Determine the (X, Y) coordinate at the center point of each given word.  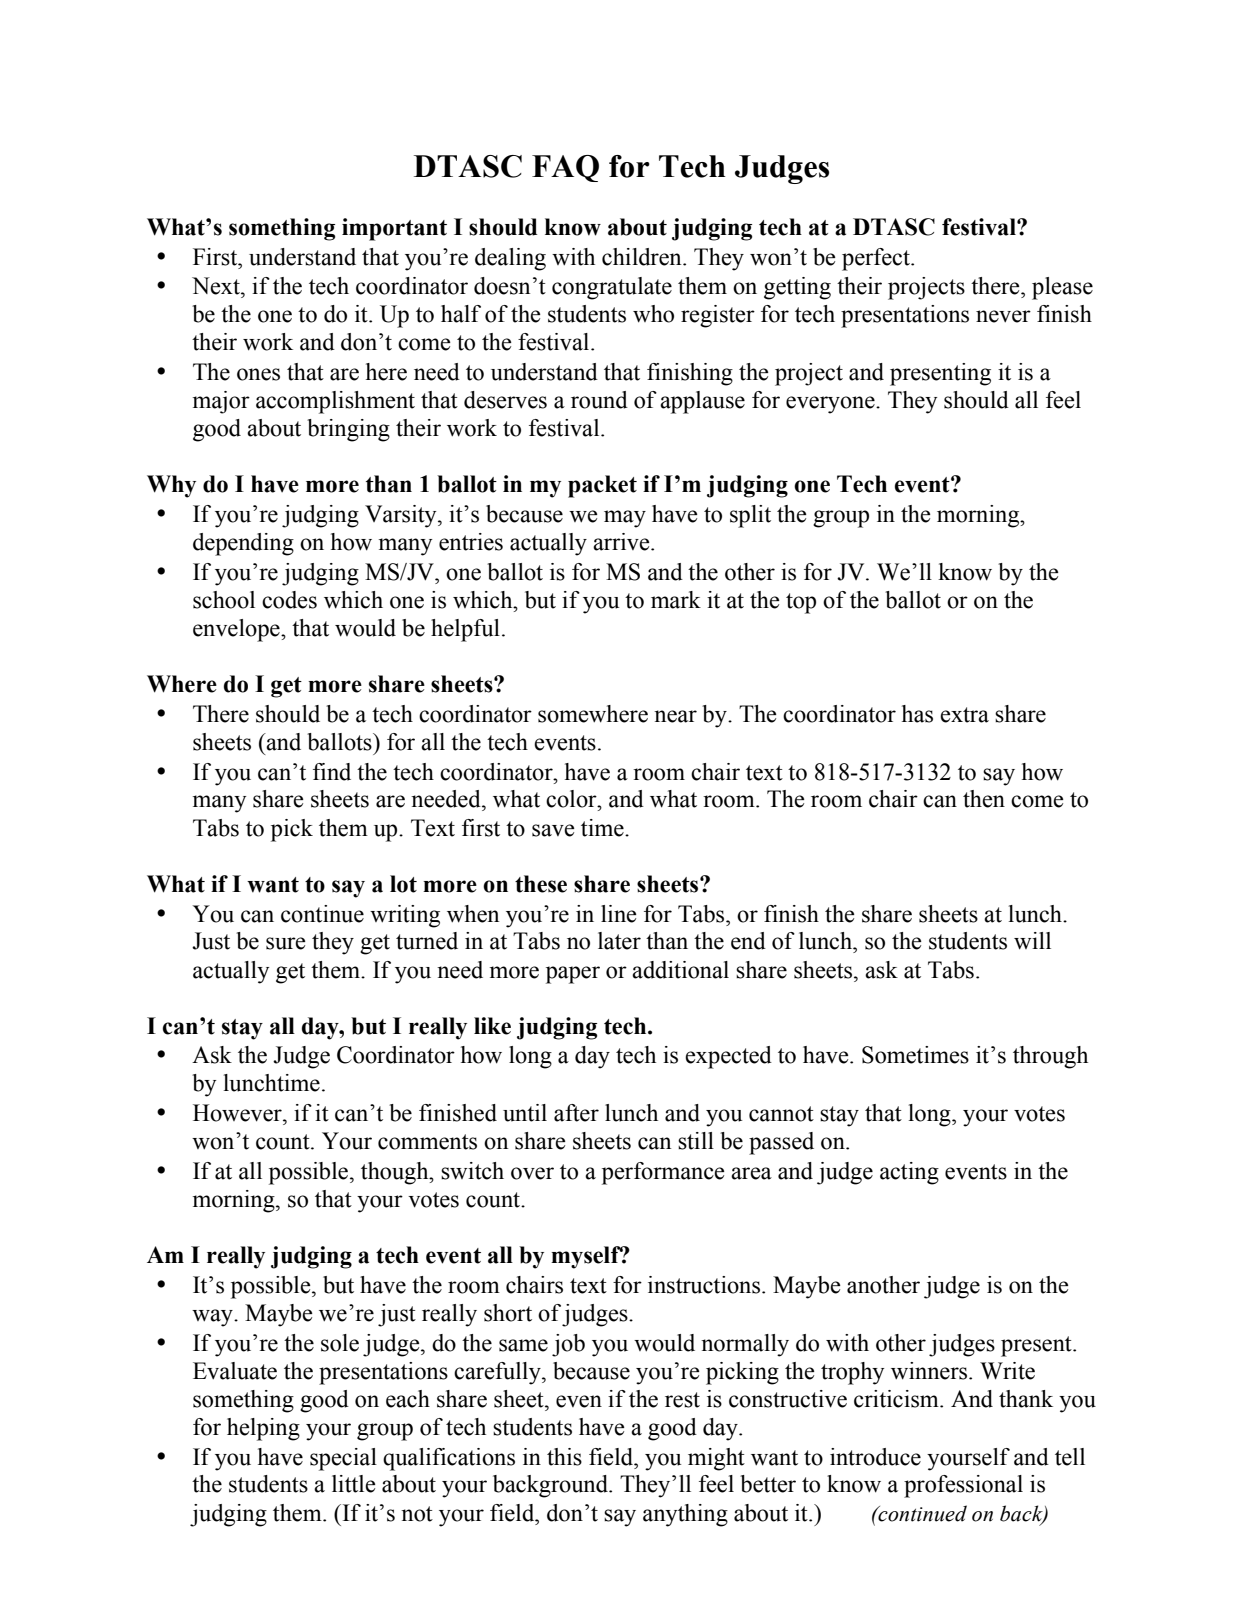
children (643, 257)
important (394, 229)
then (984, 799)
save (553, 830)
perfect (877, 259)
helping (263, 1429)
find (332, 772)
